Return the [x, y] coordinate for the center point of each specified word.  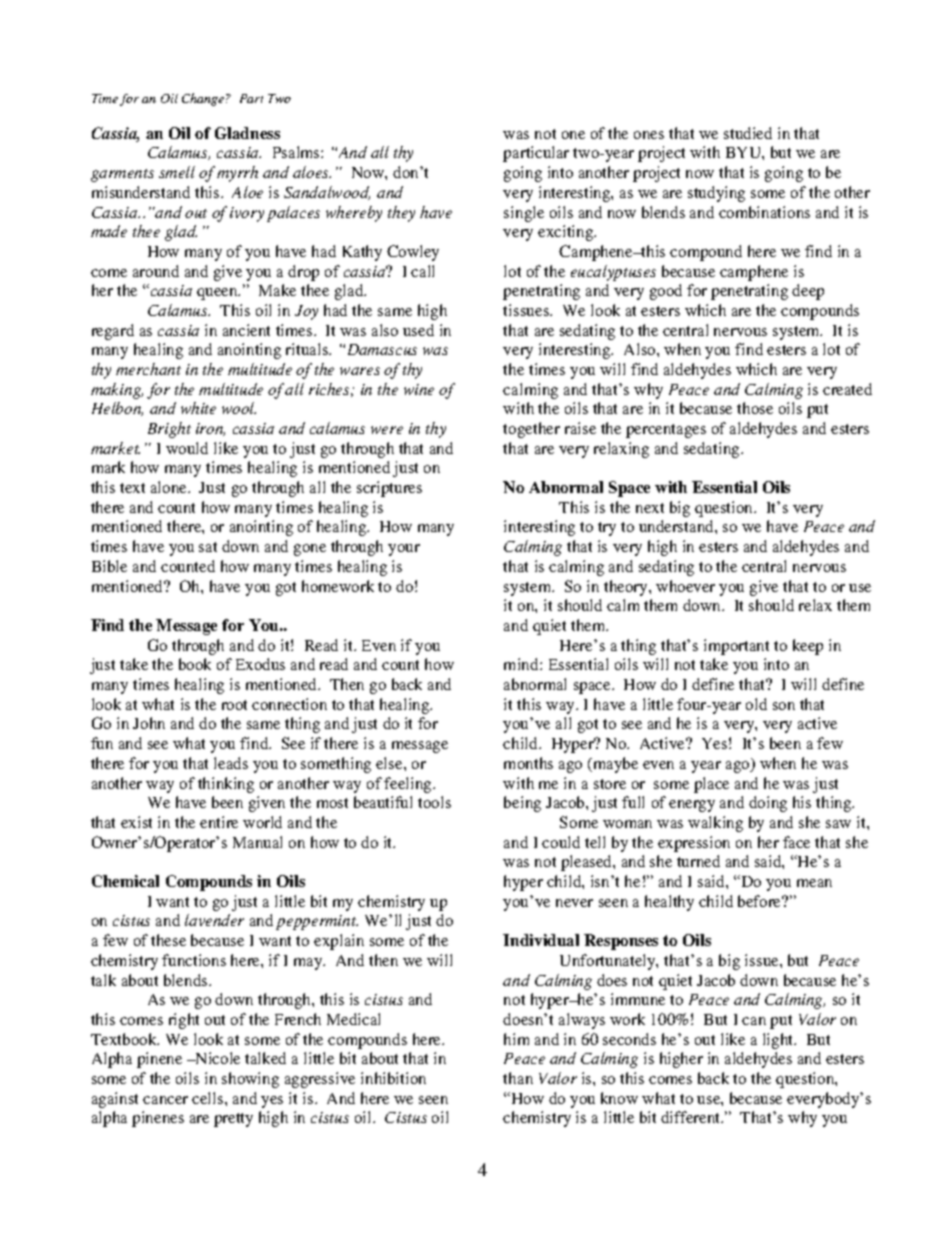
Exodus [260, 664]
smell [177, 172]
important [736, 647]
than [518, 1078]
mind [522, 664]
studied [748, 133]
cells [209, 1098]
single [524, 214]
